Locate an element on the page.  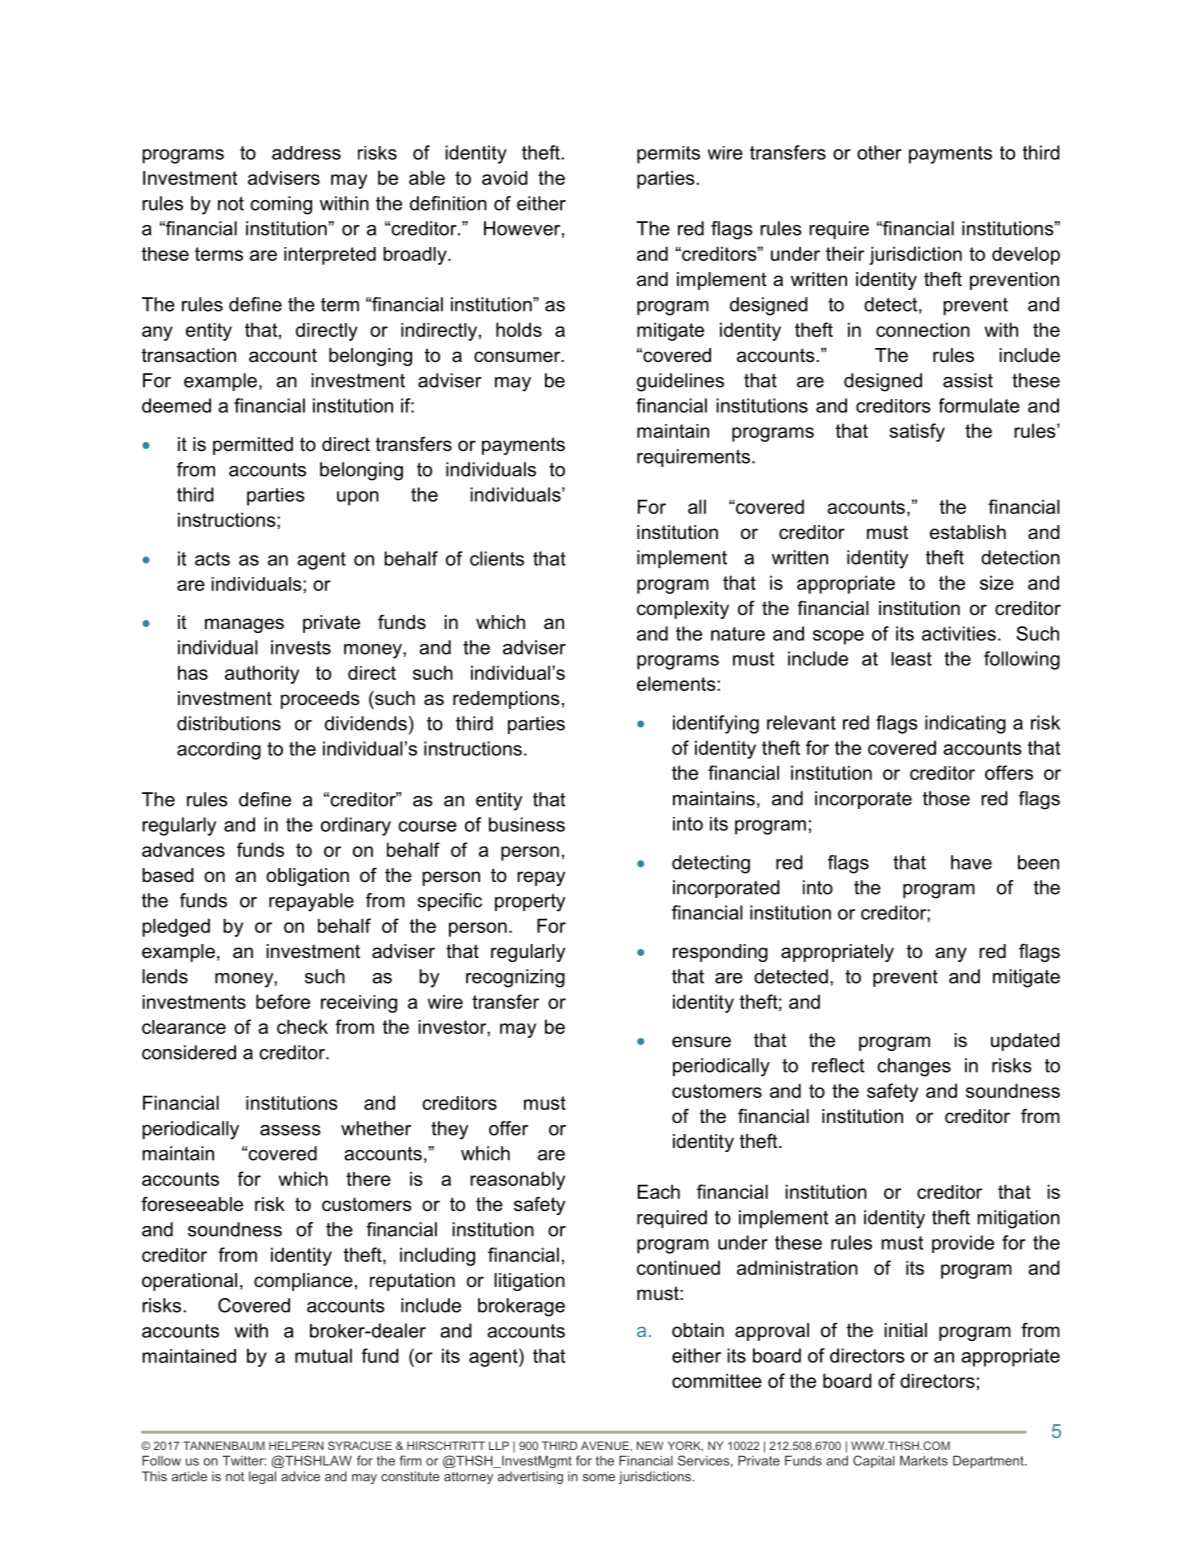
clients is located at coordinates (497, 558).
